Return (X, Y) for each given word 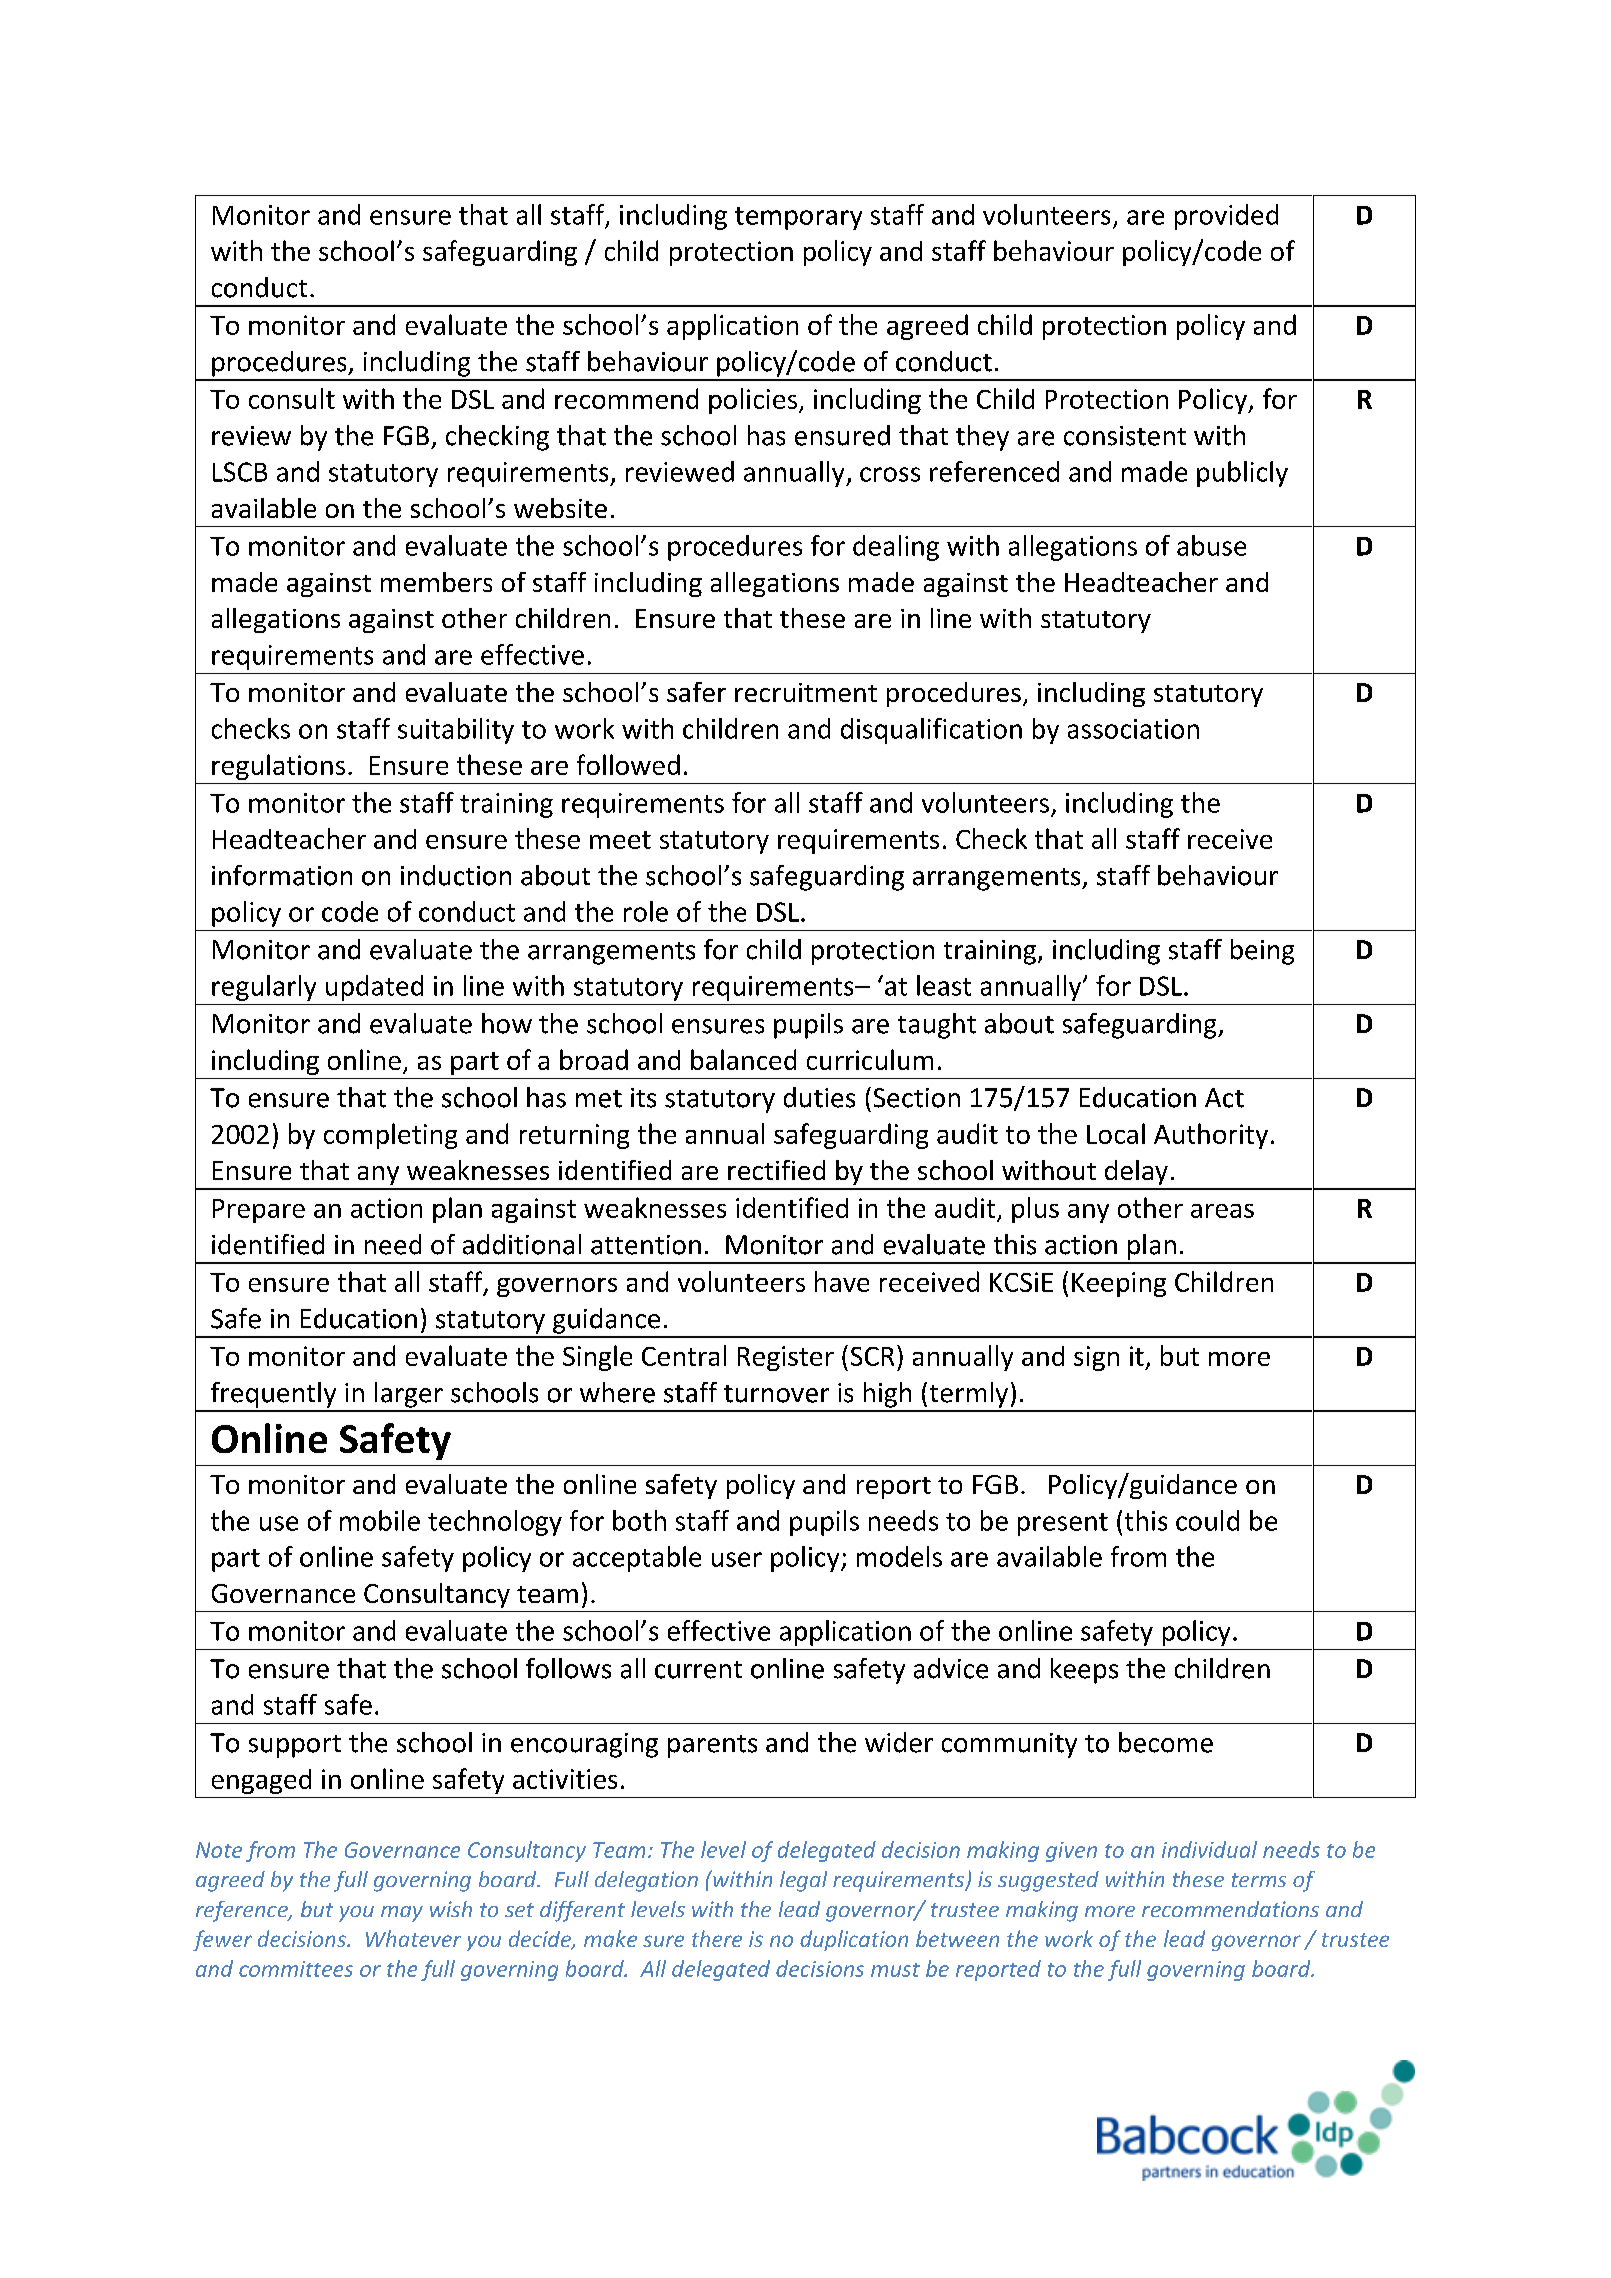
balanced (743, 1059)
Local (1116, 1133)
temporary (798, 218)
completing (390, 1136)
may (402, 1914)
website (560, 508)
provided (1226, 217)
